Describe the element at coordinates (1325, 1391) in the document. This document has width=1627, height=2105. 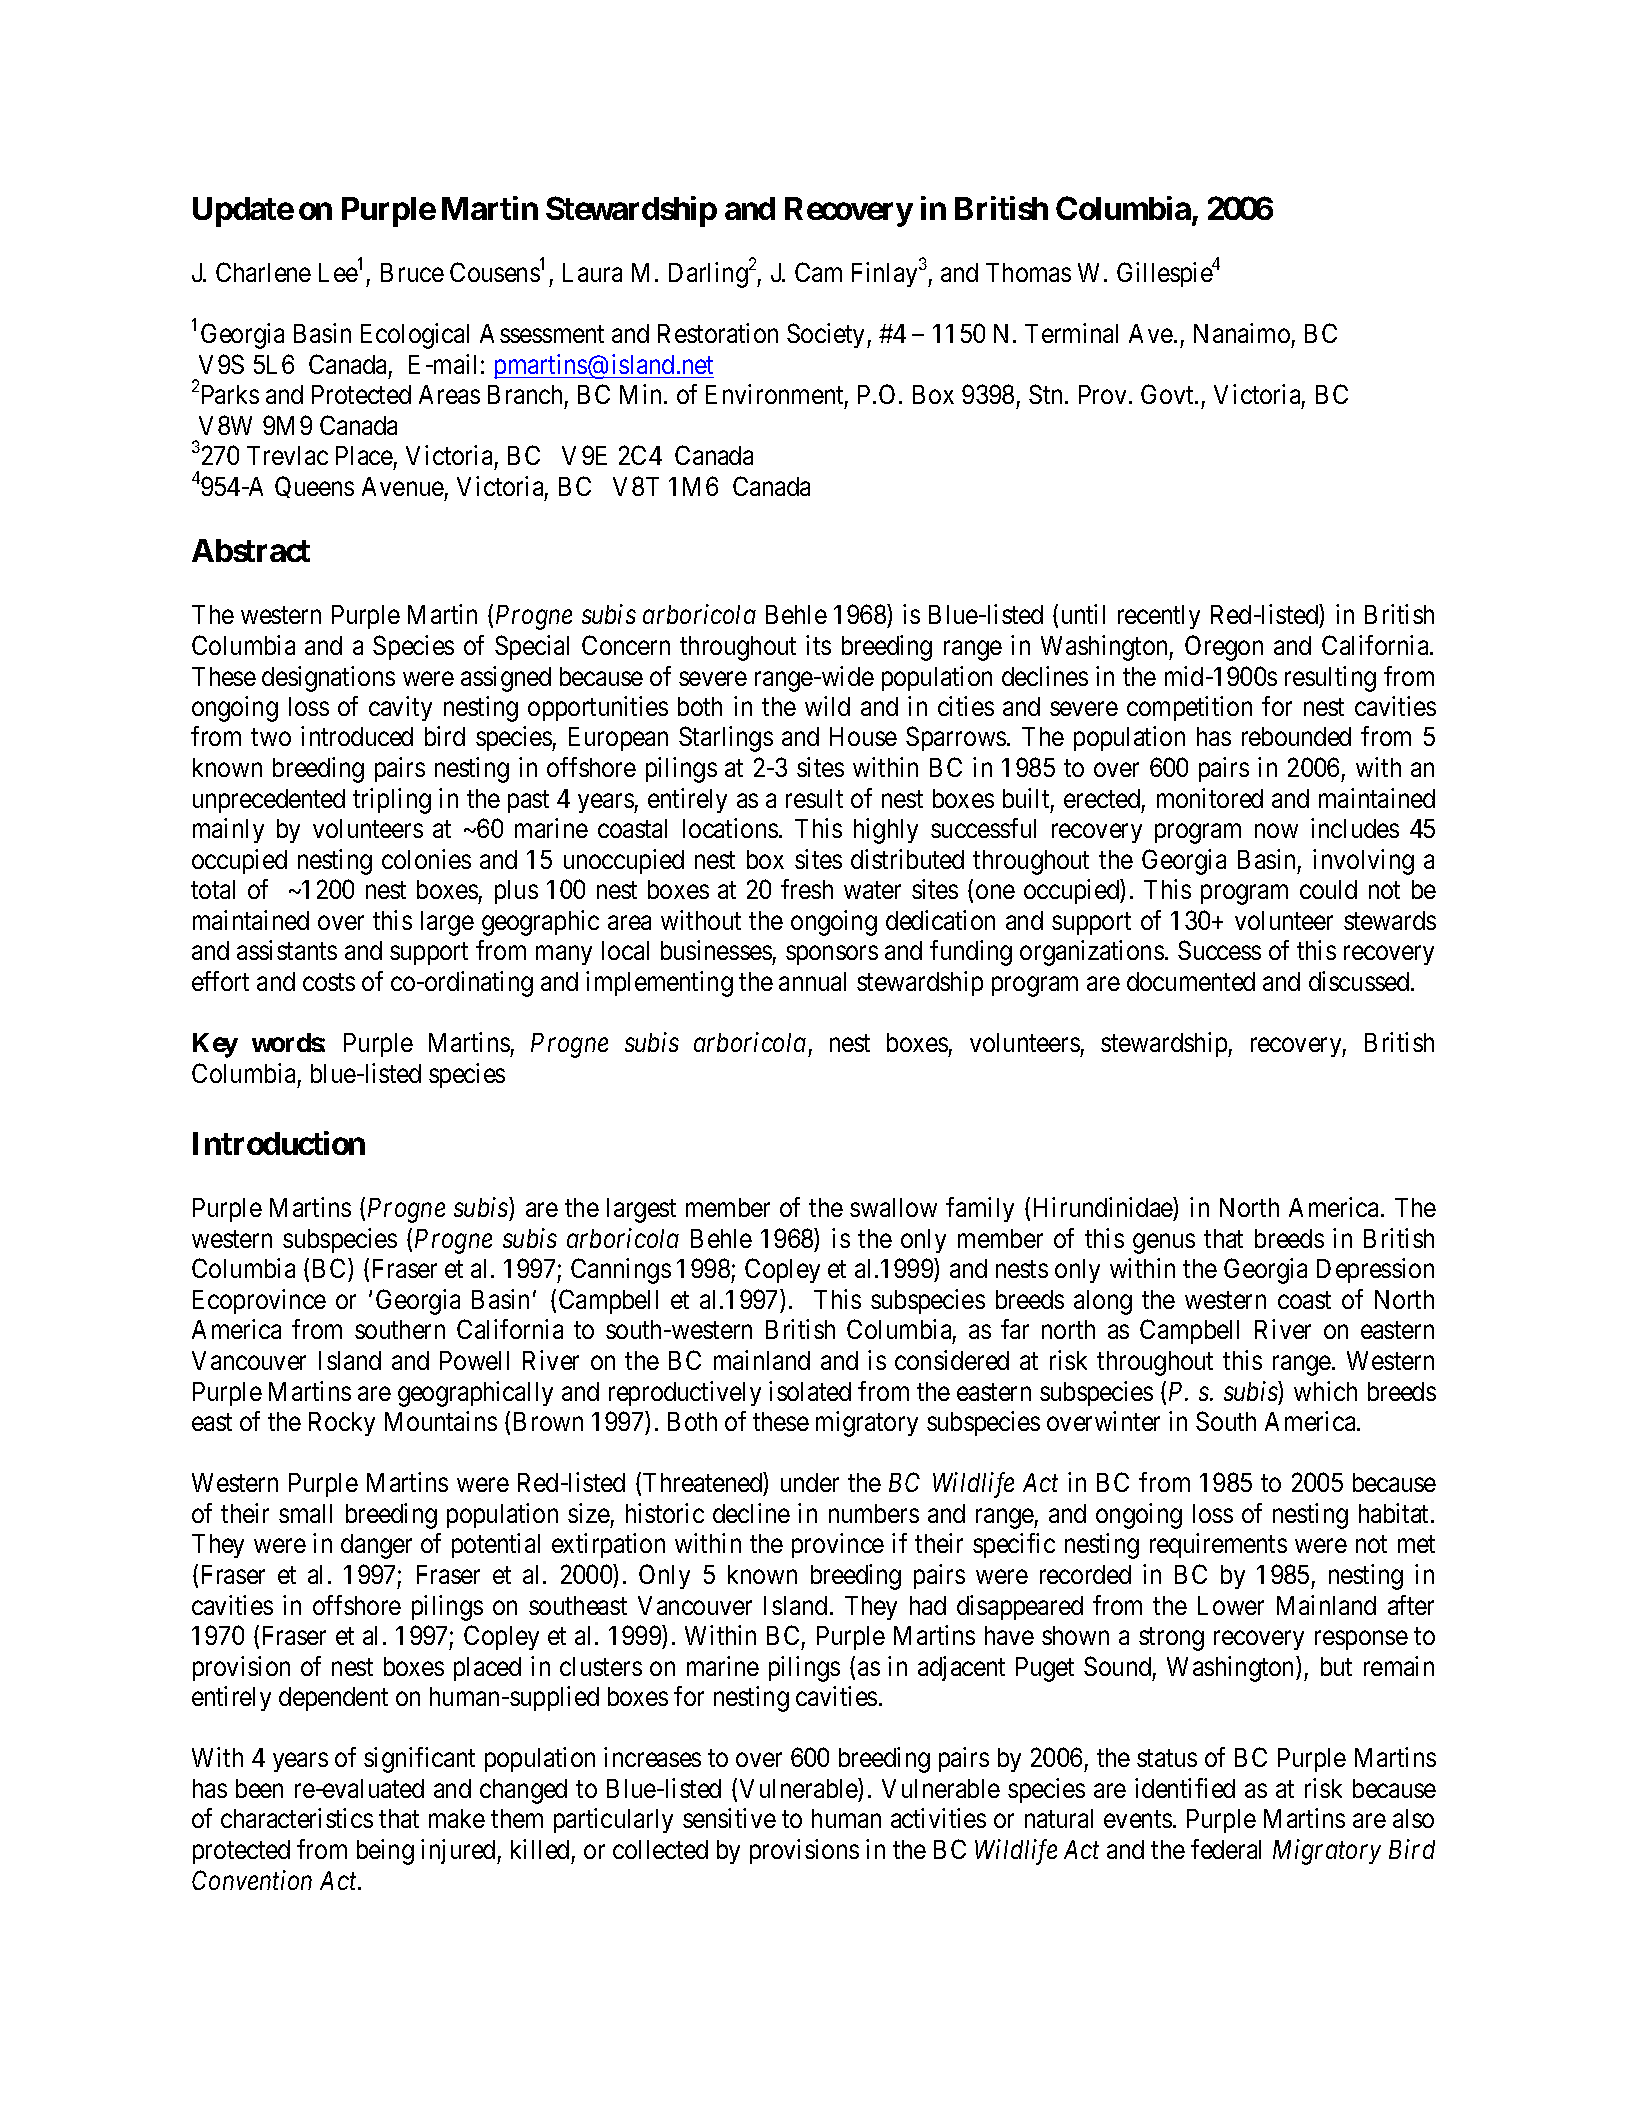
I see `which` at that location.
